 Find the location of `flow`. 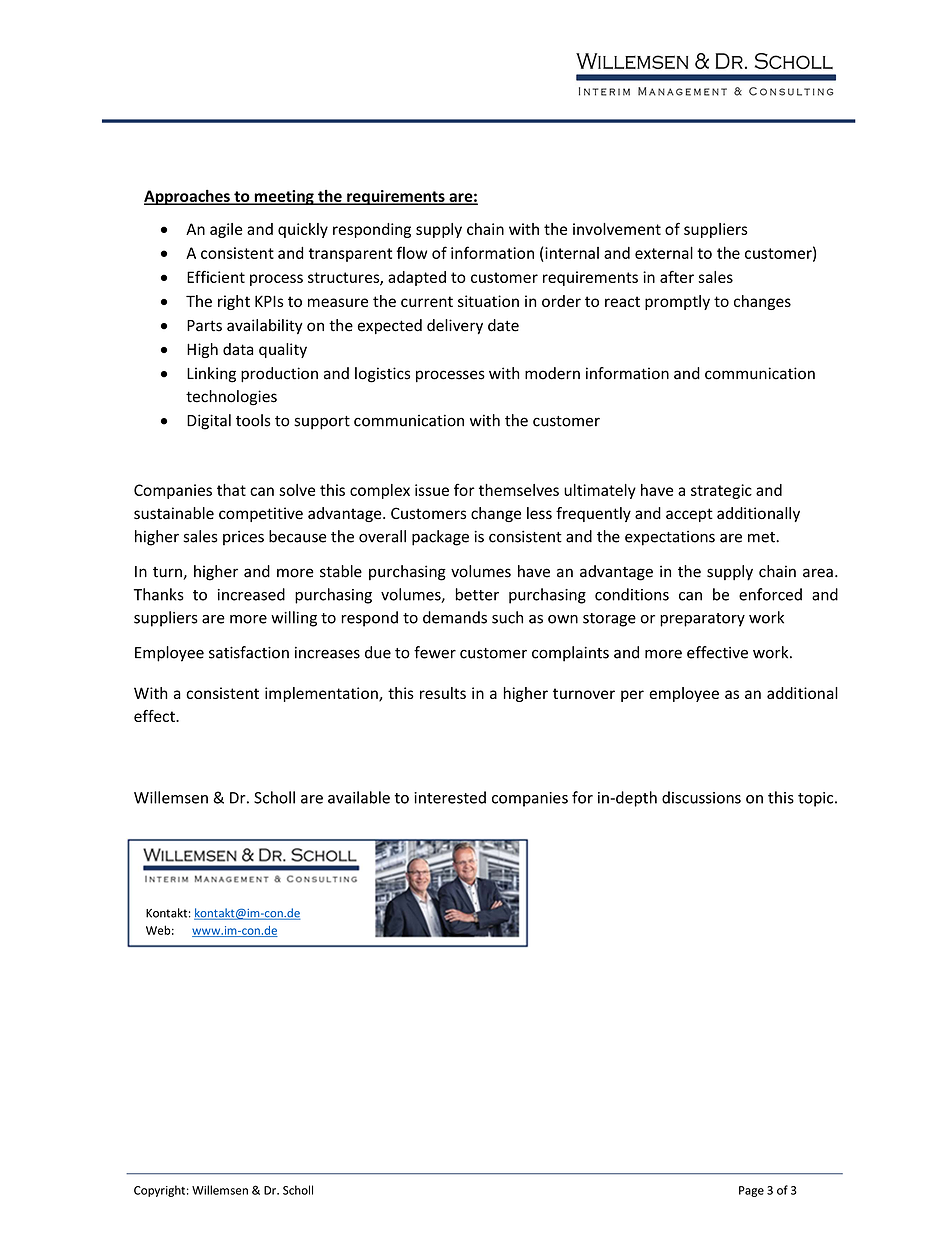

flow is located at coordinates (412, 252).
